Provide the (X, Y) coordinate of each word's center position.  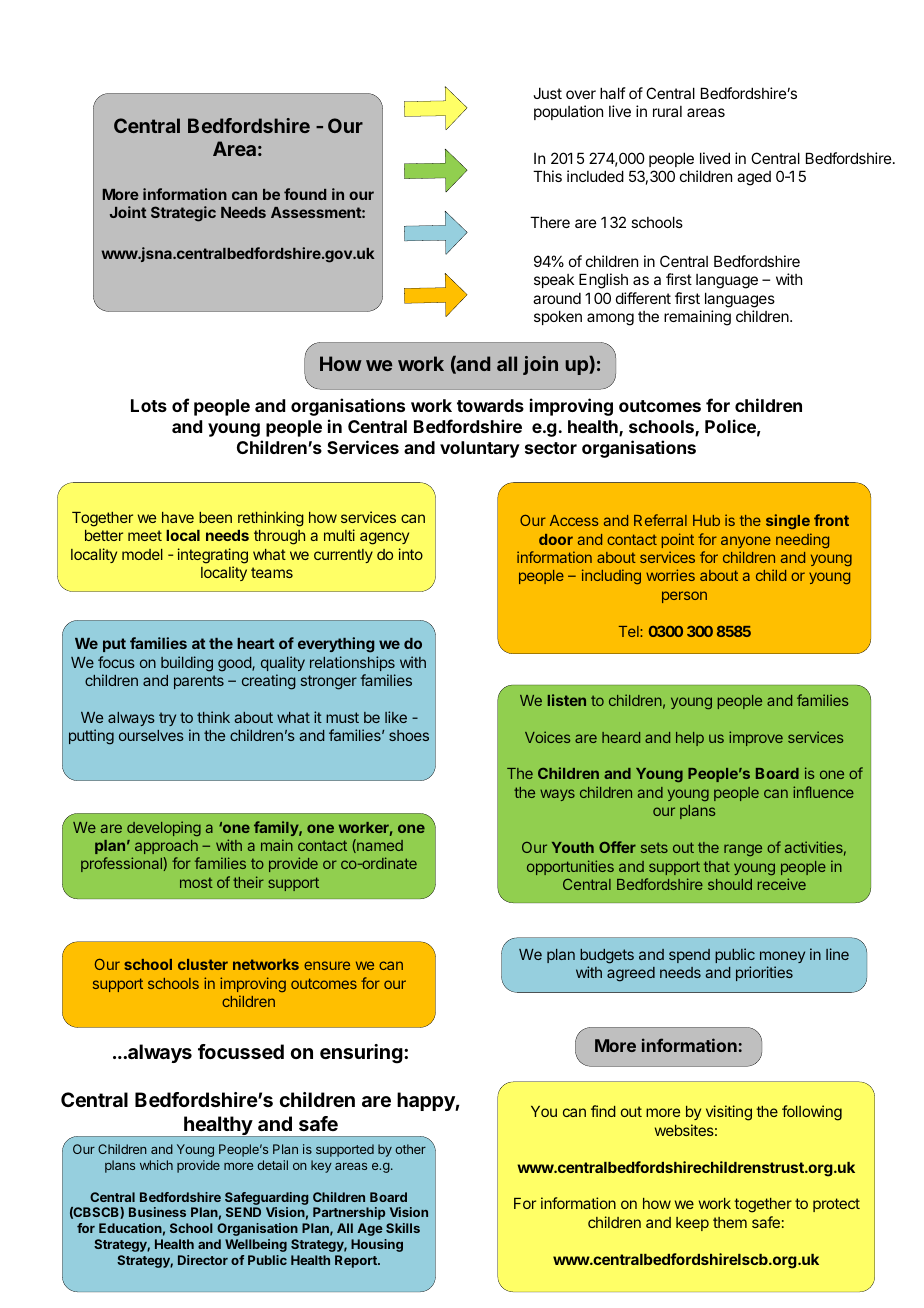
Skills (403, 1228)
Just (547, 93)
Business (157, 1212)
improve (756, 738)
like (396, 717)
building (187, 664)
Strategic (183, 214)
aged (754, 178)
